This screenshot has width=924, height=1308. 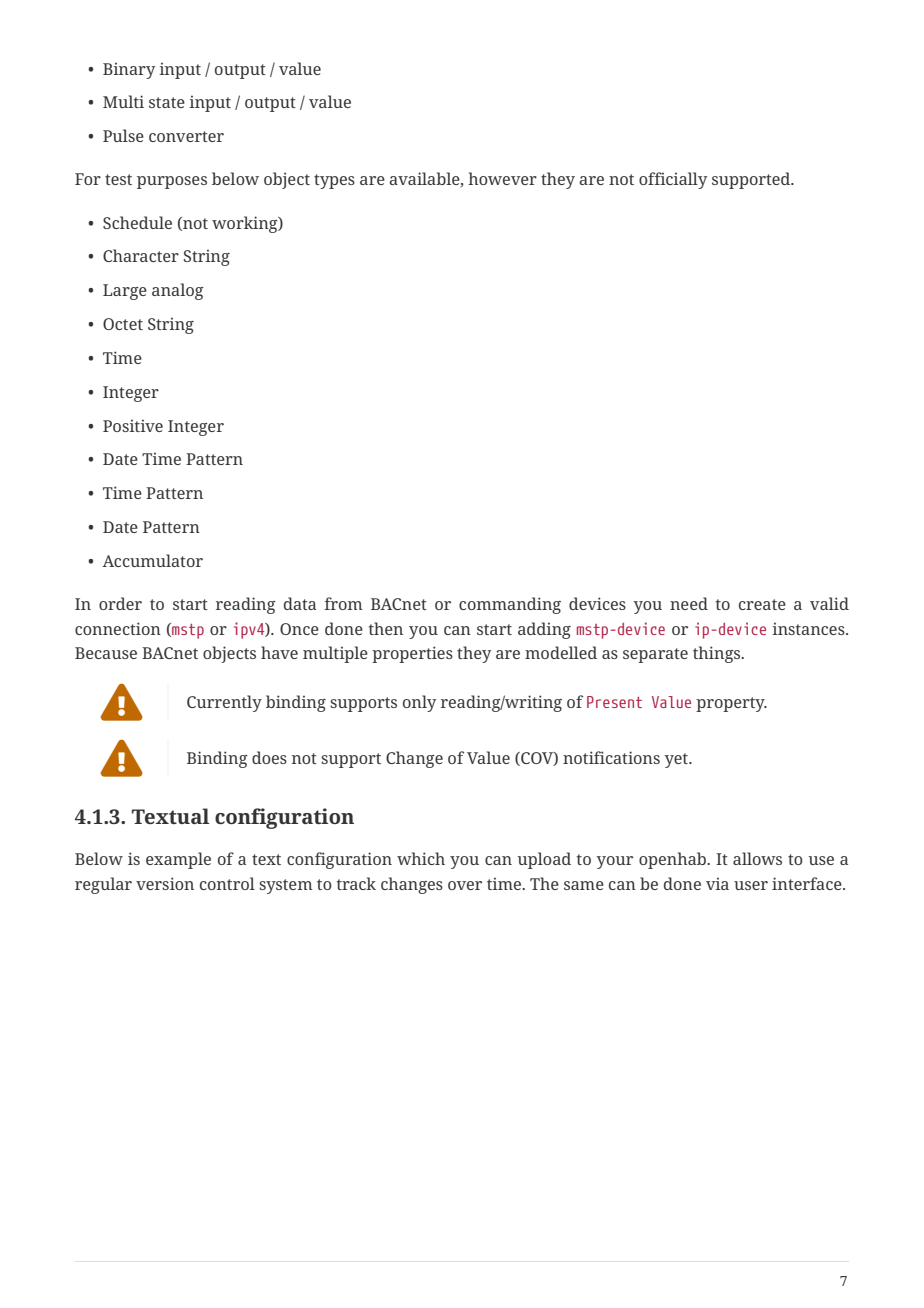 What do you see at coordinates (757, 858) in the screenshot?
I see `allows` at bounding box center [757, 858].
